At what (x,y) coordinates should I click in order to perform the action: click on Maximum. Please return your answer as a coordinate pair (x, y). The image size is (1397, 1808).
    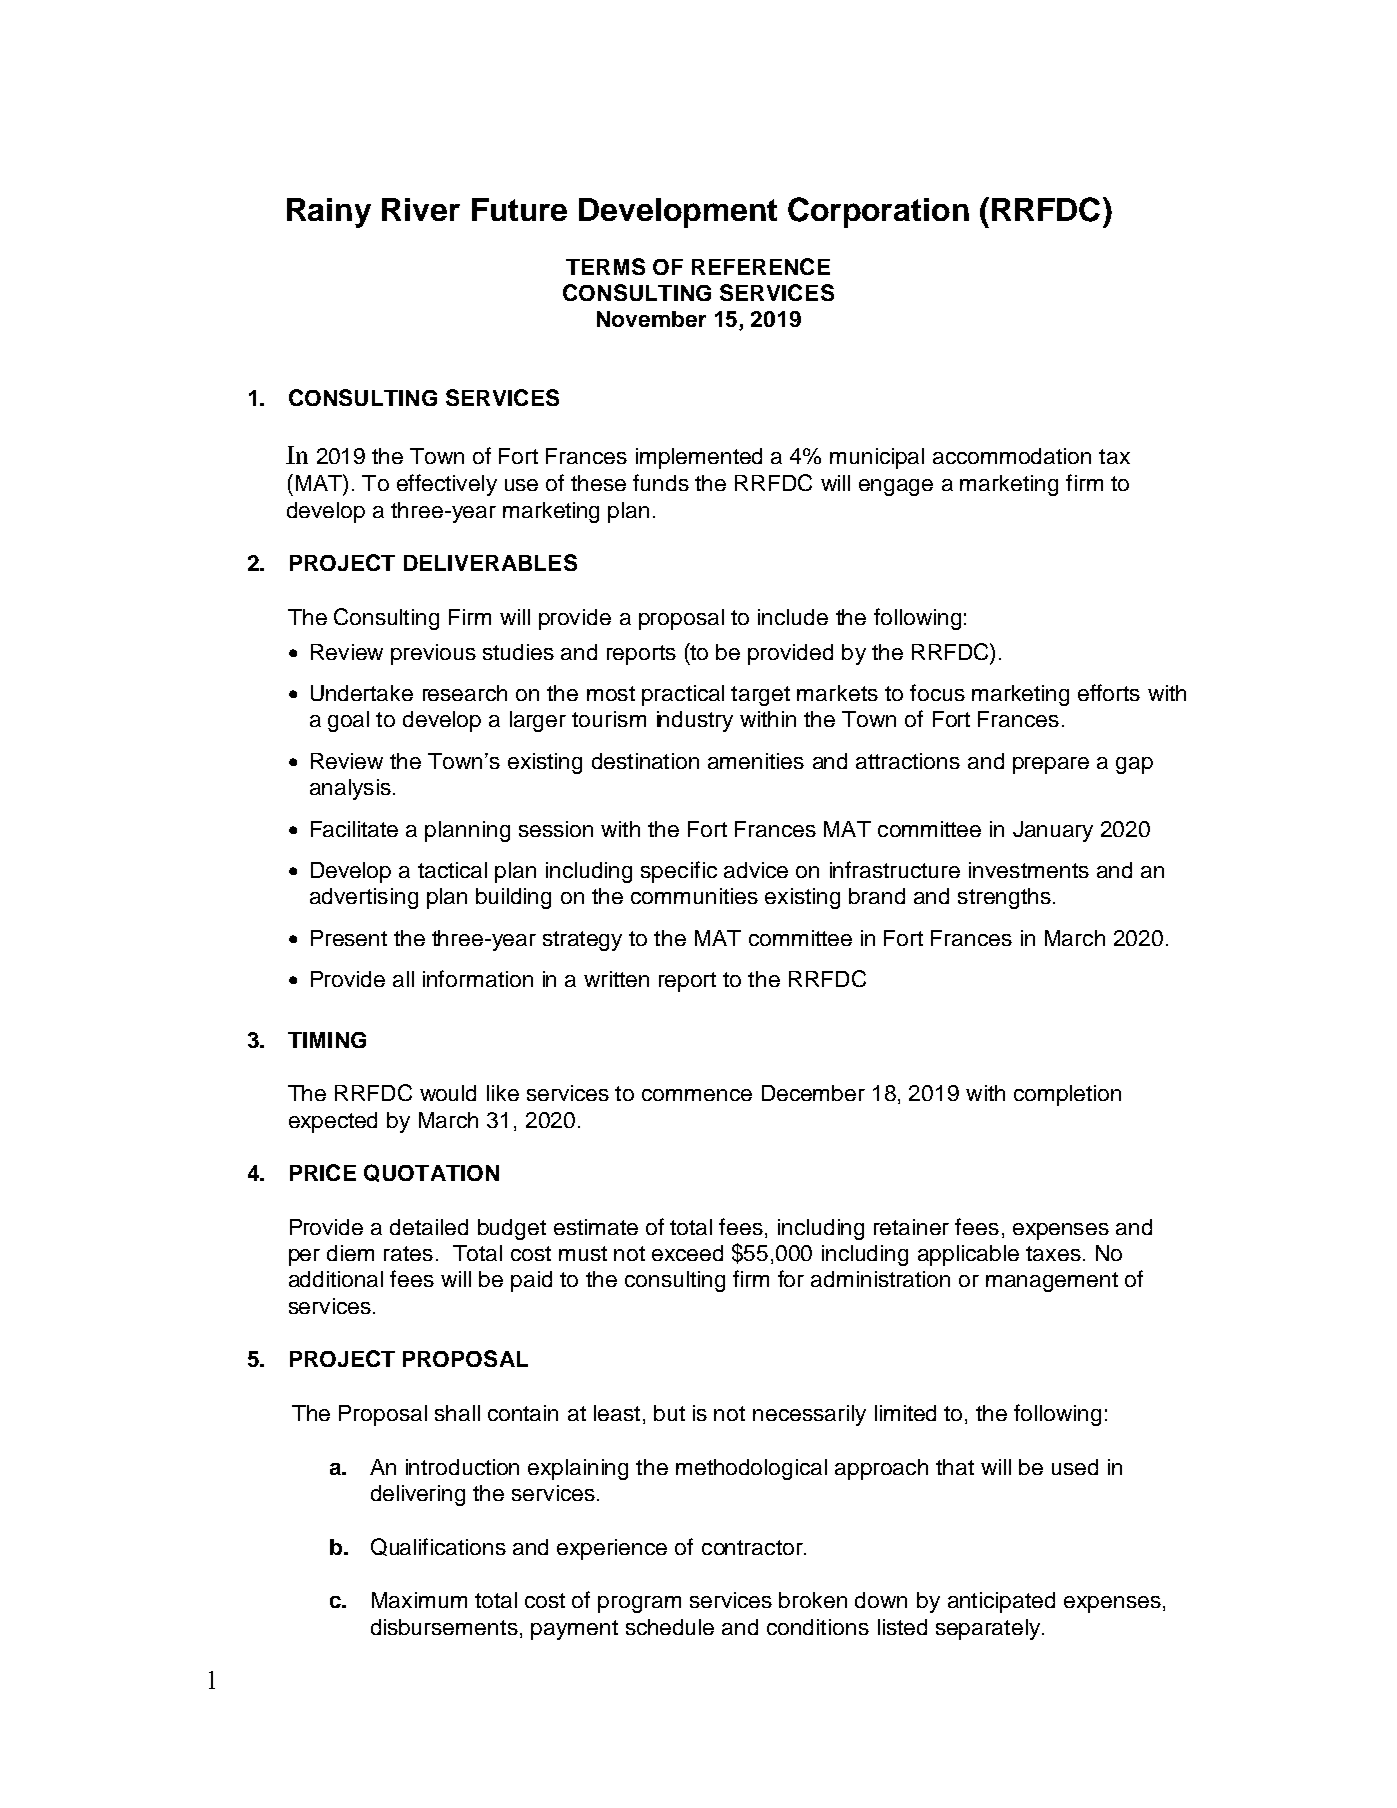
    Looking at the image, I should click on (419, 1600).
